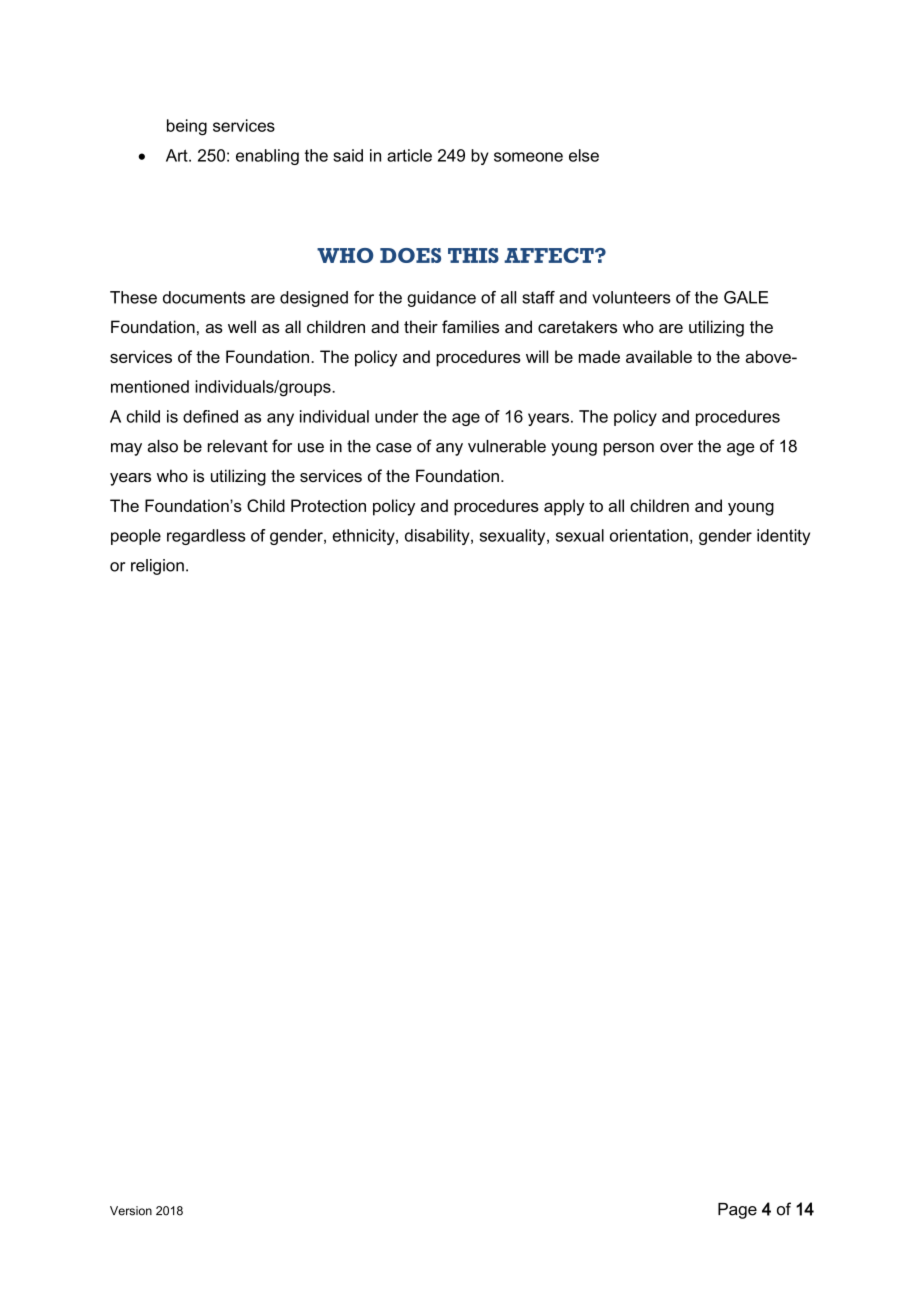  What do you see at coordinates (676, 448) in the screenshot?
I see `over` at bounding box center [676, 448].
